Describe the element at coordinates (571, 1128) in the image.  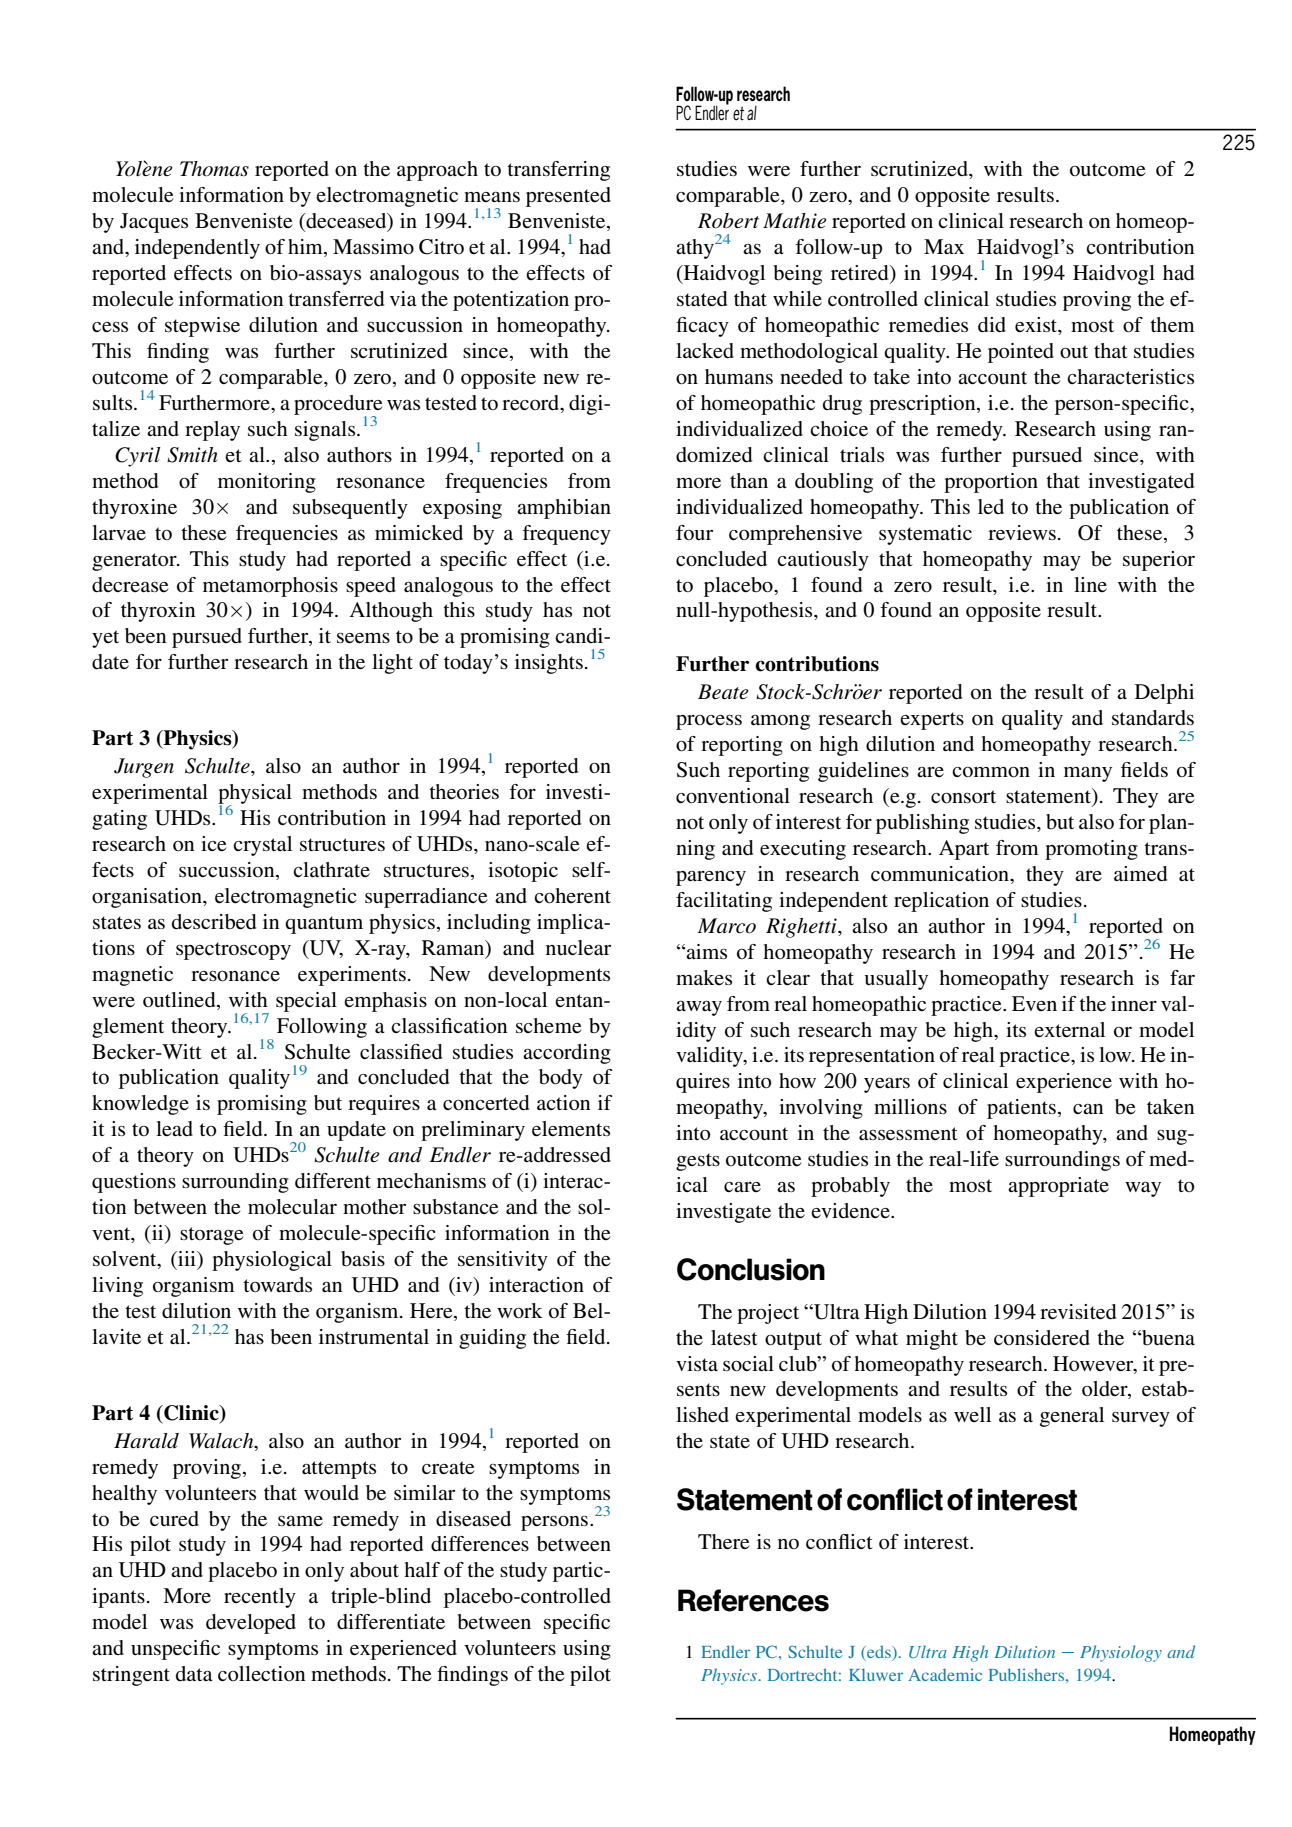
I see `elements` at that location.
